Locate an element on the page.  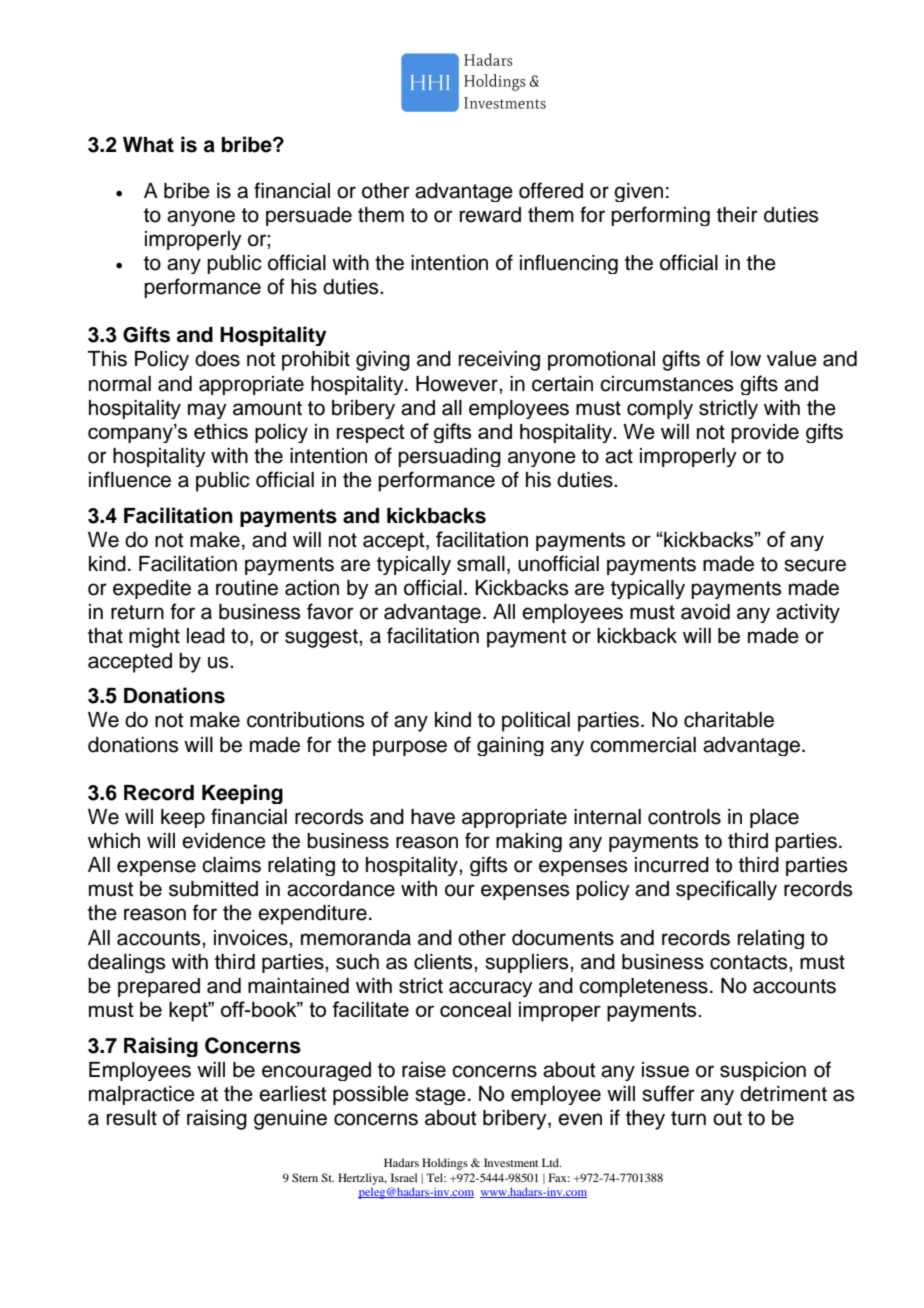
influence is located at coordinates (130, 479).
